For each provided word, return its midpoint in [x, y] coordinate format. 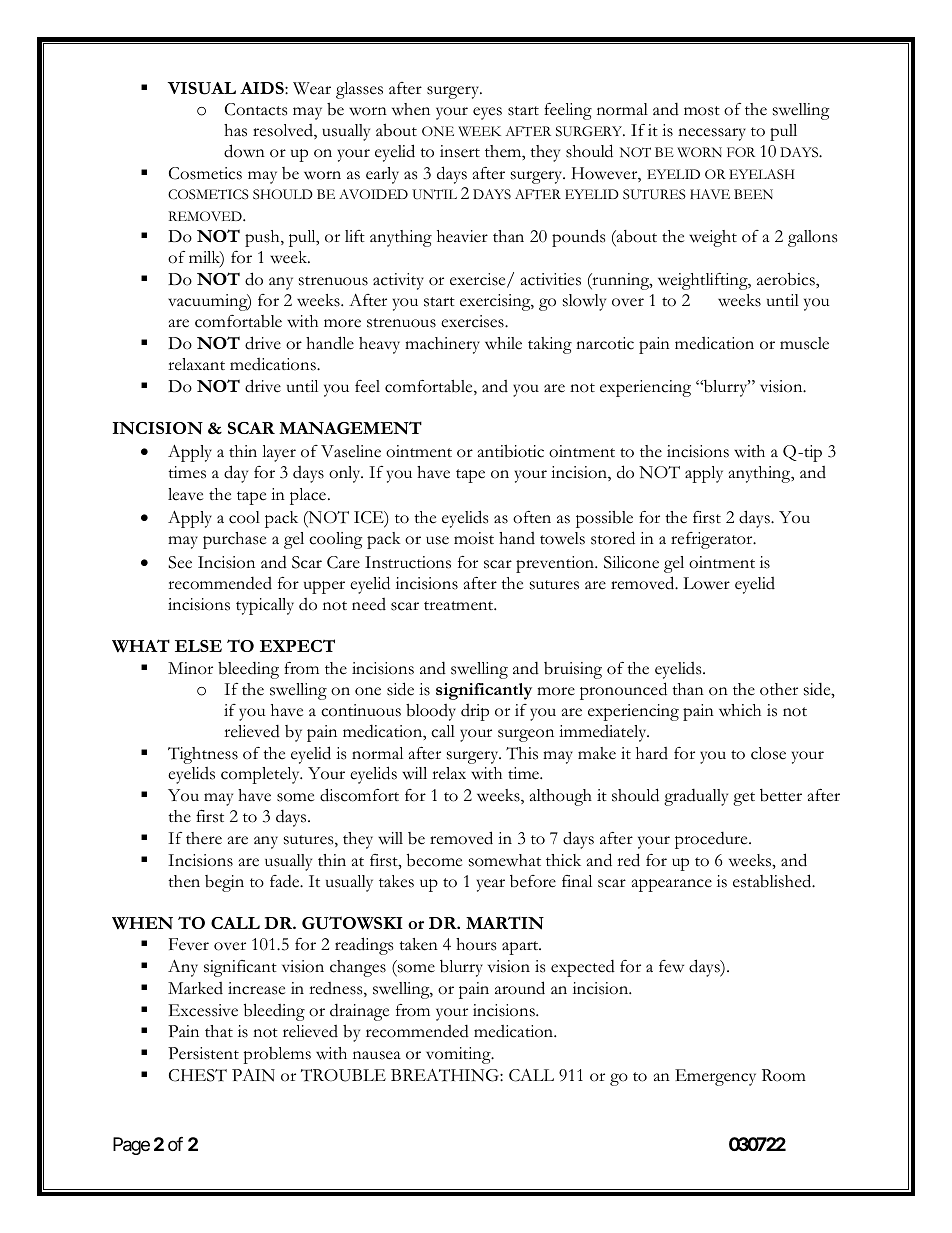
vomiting [459, 1055]
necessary [712, 134]
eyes [487, 113]
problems [277, 1055]
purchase [234, 540]
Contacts [256, 109]
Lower [706, 583]
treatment [460, 606]
